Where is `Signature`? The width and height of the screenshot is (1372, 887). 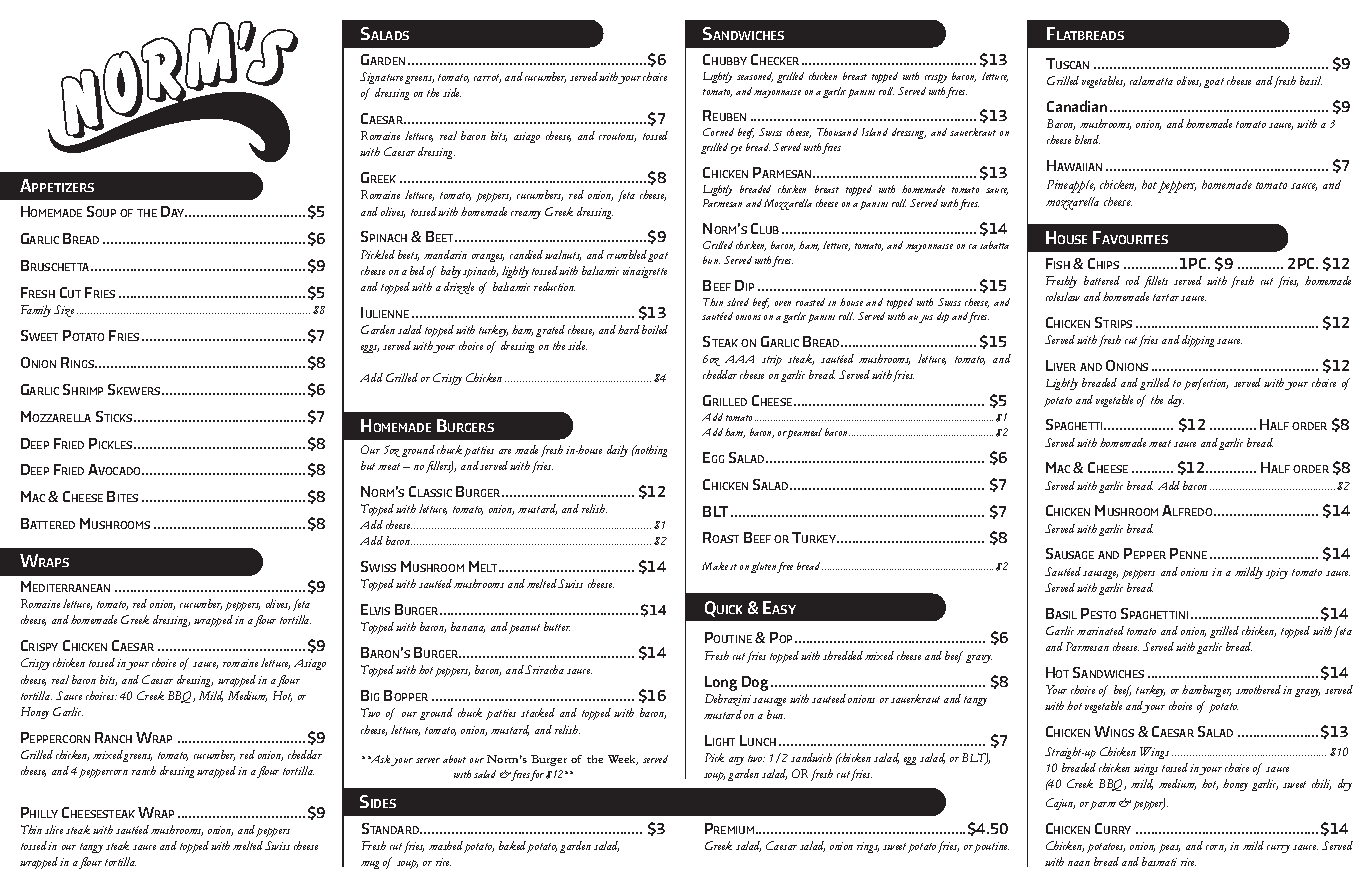
Signature is located at coordinates (381, 78).
